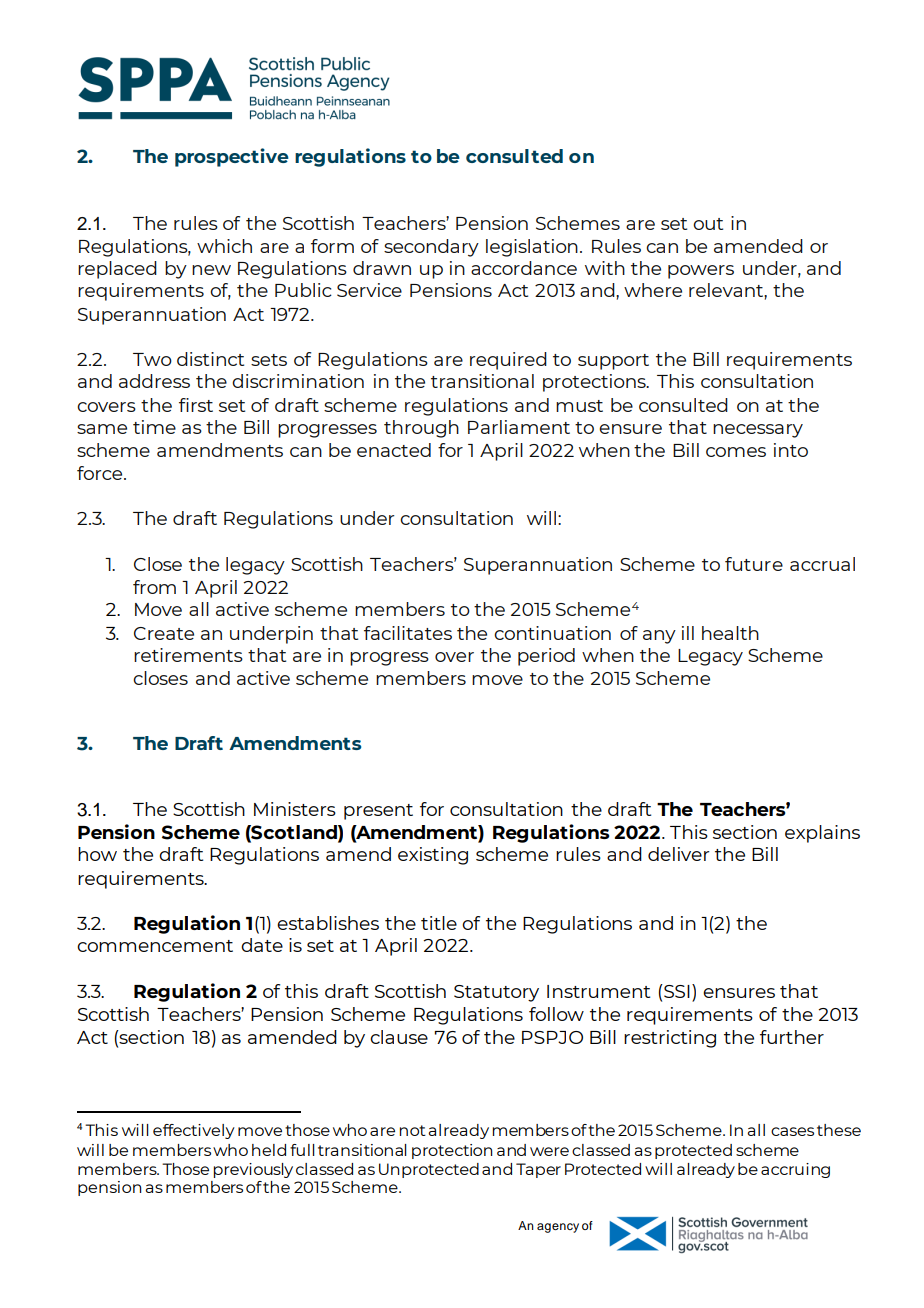 The height and width of the screenshot is (1308, 924). I want to click on previously, so click(253, 1170).
